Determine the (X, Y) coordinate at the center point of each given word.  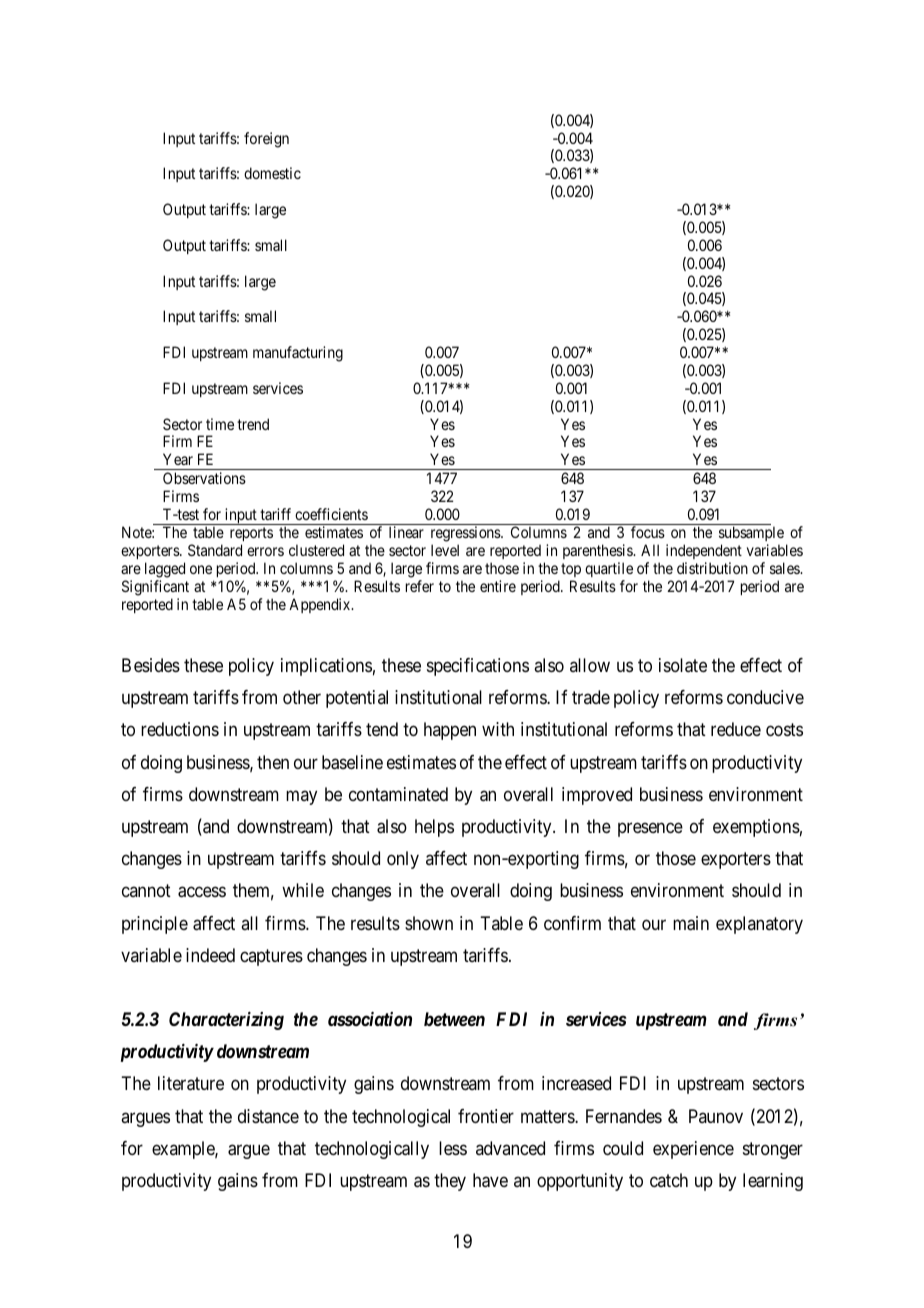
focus (648, 532)
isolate (683, 665)
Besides (151, 665)
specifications (478, 667)
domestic (272, 173)
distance (268, 1116)
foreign (266, 140)
